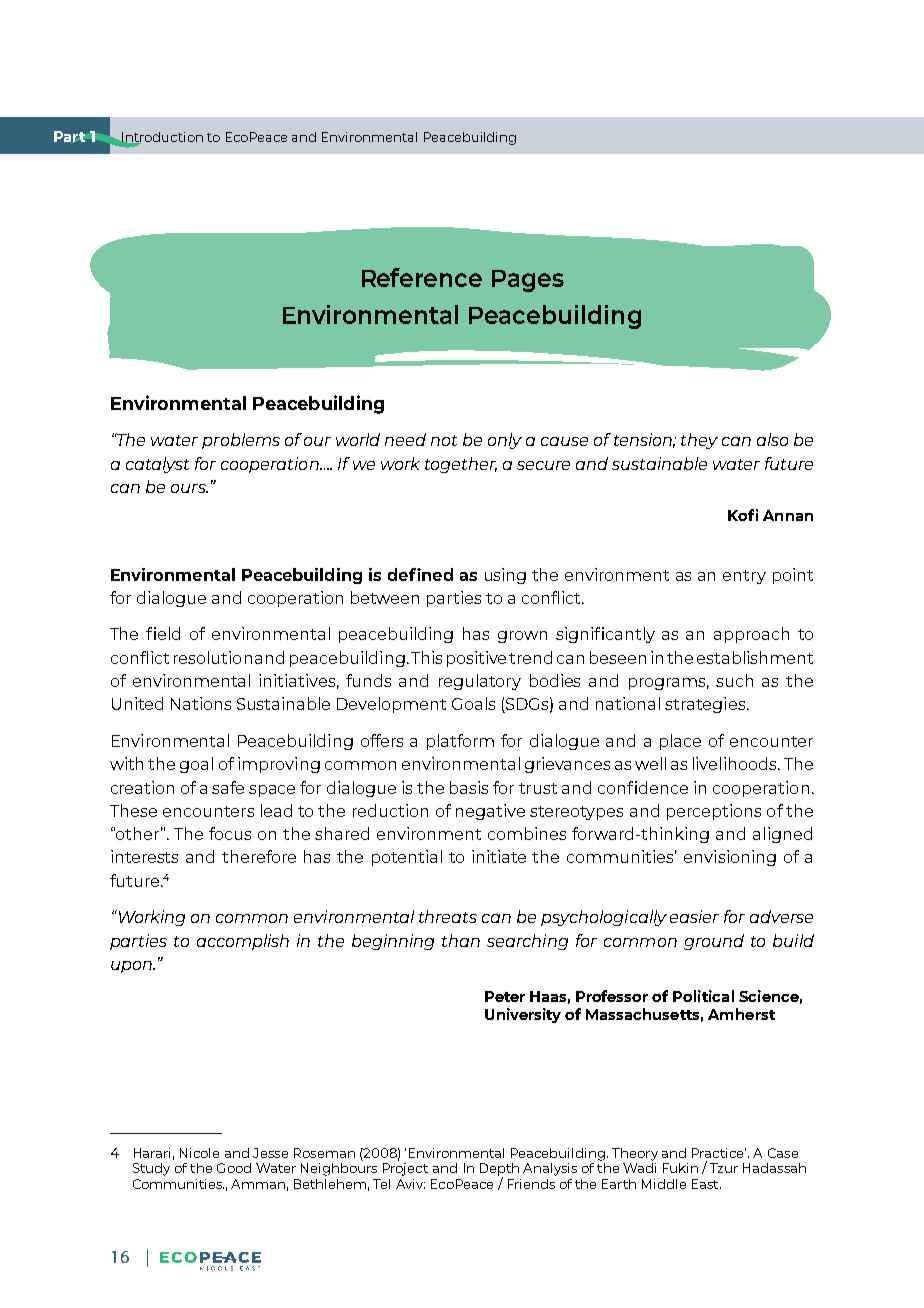 This image has width=924, height=1308. What do you see at coordinates (199, 1153) in the image?
I see `Nicole` at bounding box center [199, 1153].
